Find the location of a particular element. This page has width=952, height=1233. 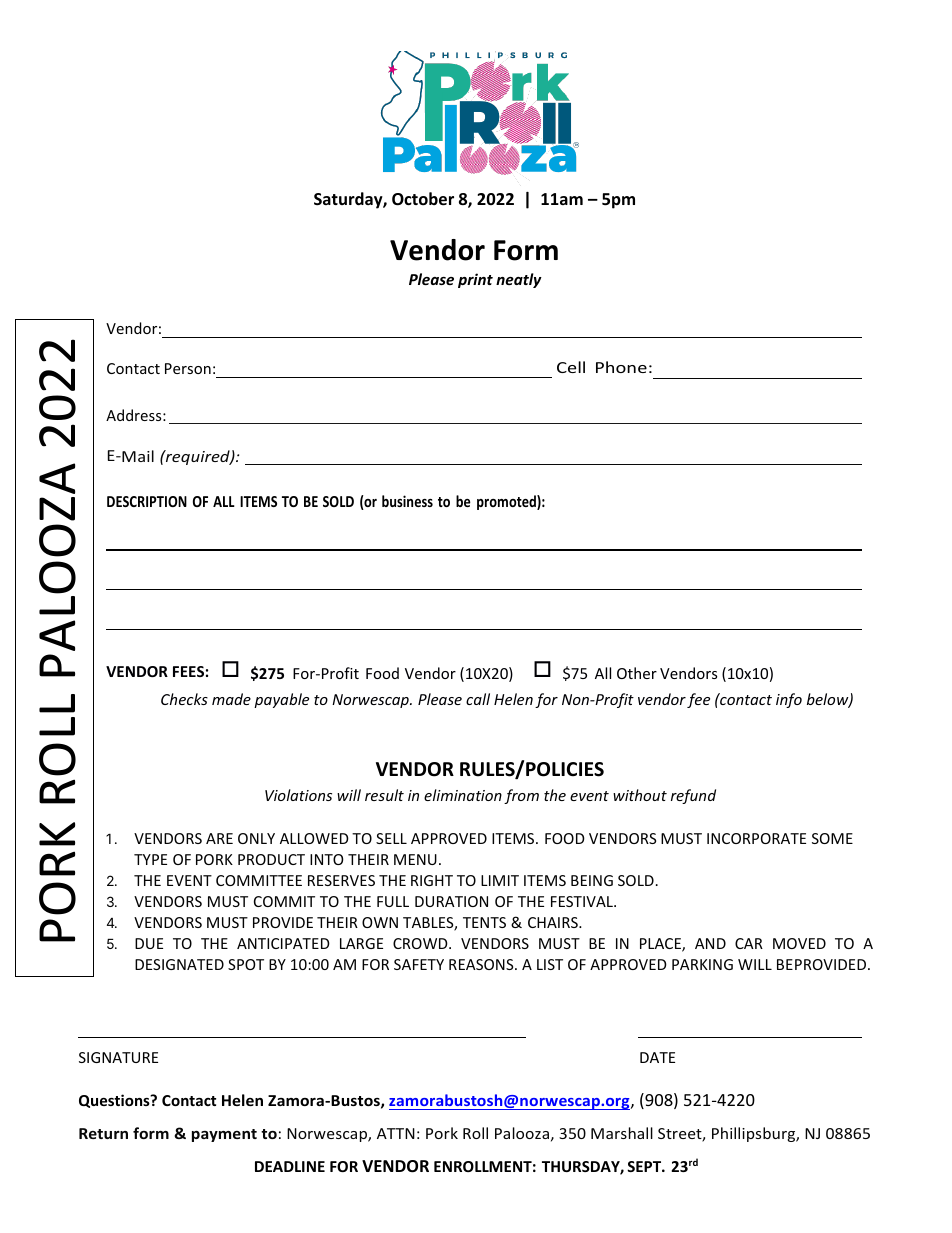

CAR is located at coordinates (749, 943).
